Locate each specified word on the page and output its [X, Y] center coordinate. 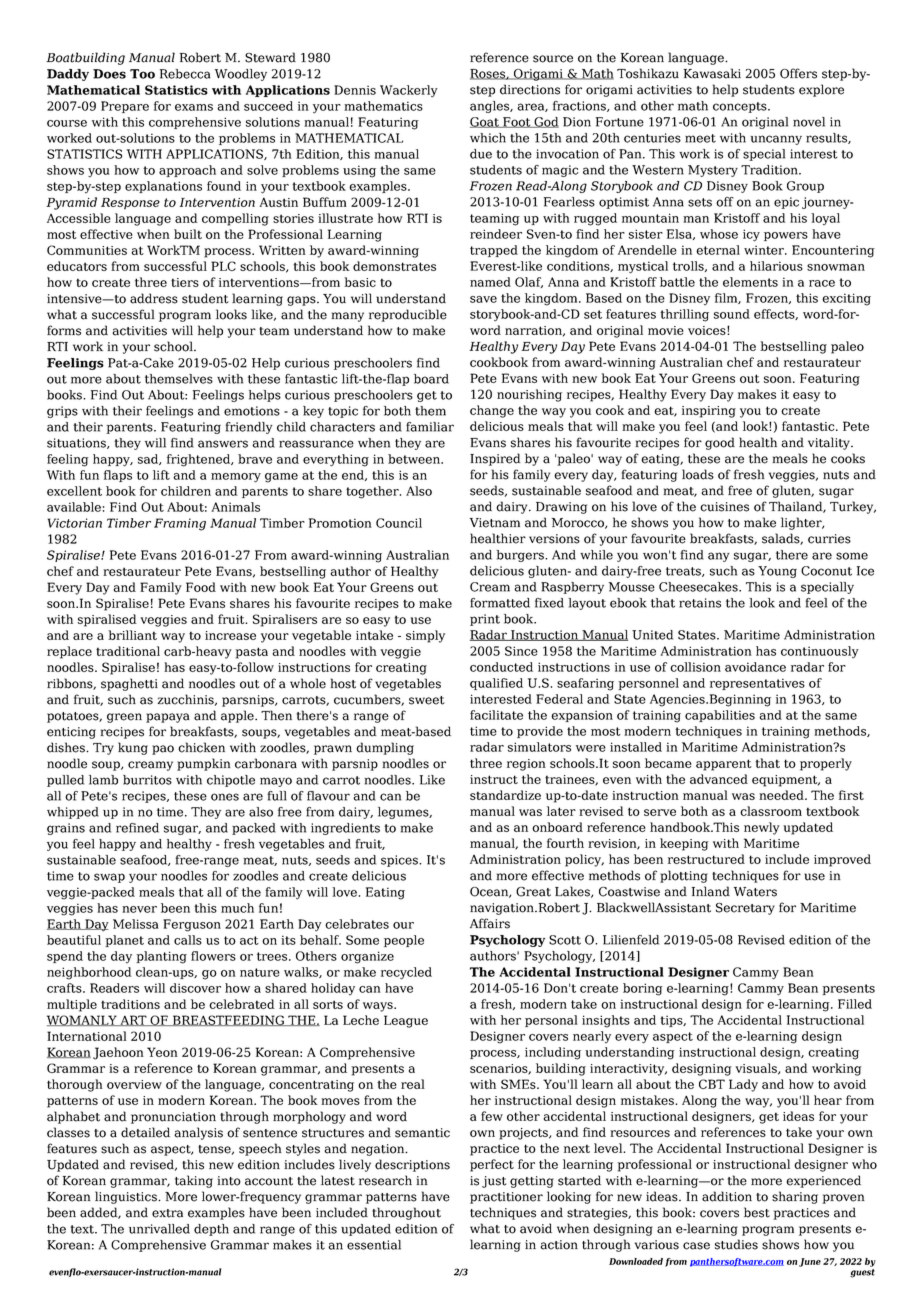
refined [137, 828]
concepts [741, 107]
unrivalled [159, 1229]
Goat [485, 122]
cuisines [724, 507]
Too [142, 74]
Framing [180, 524]
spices [400, 861]
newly [762, 828]
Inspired [495, 459]
